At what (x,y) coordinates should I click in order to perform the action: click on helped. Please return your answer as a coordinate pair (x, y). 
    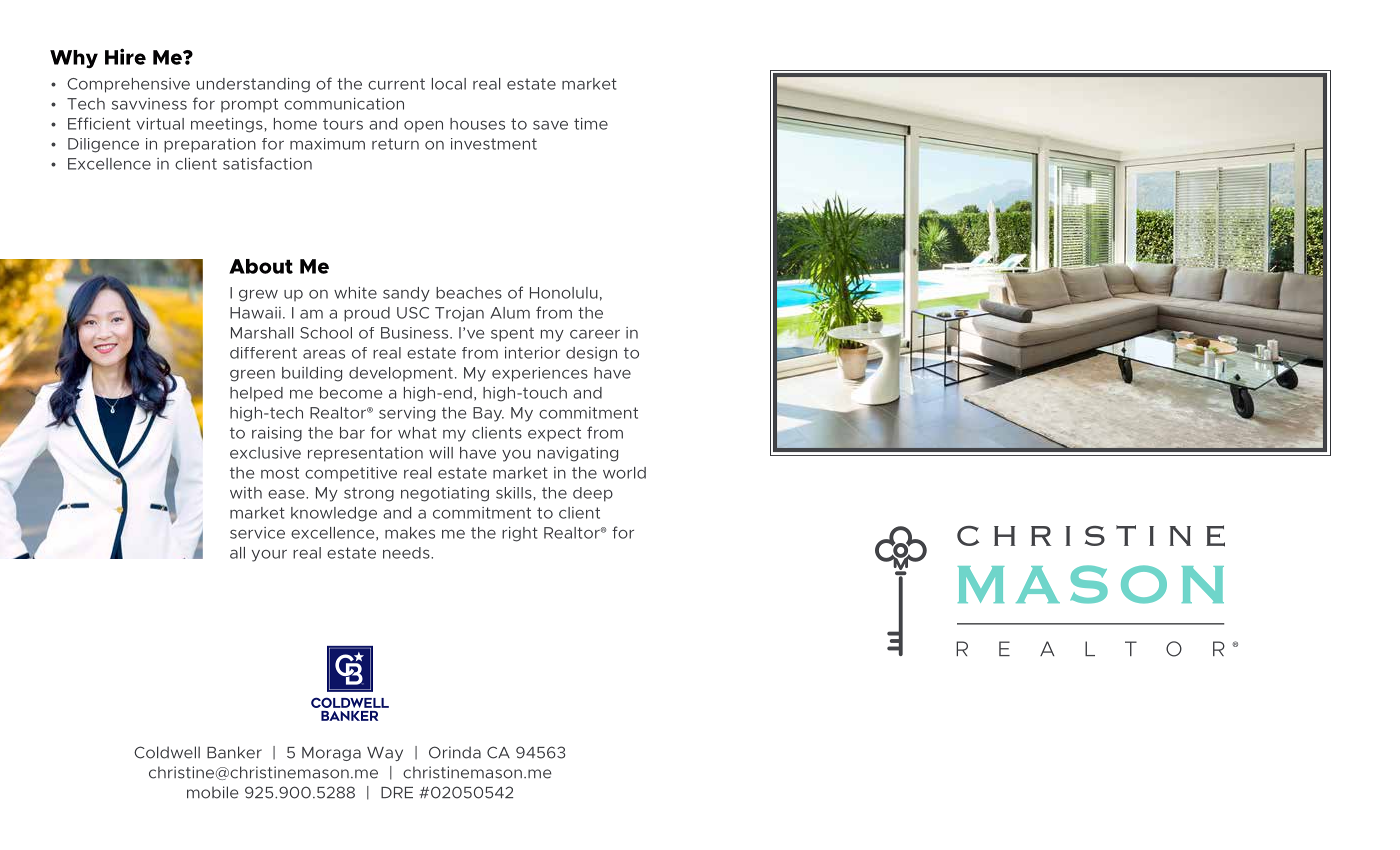
    Looking at the image, I should click on (256, 394).
